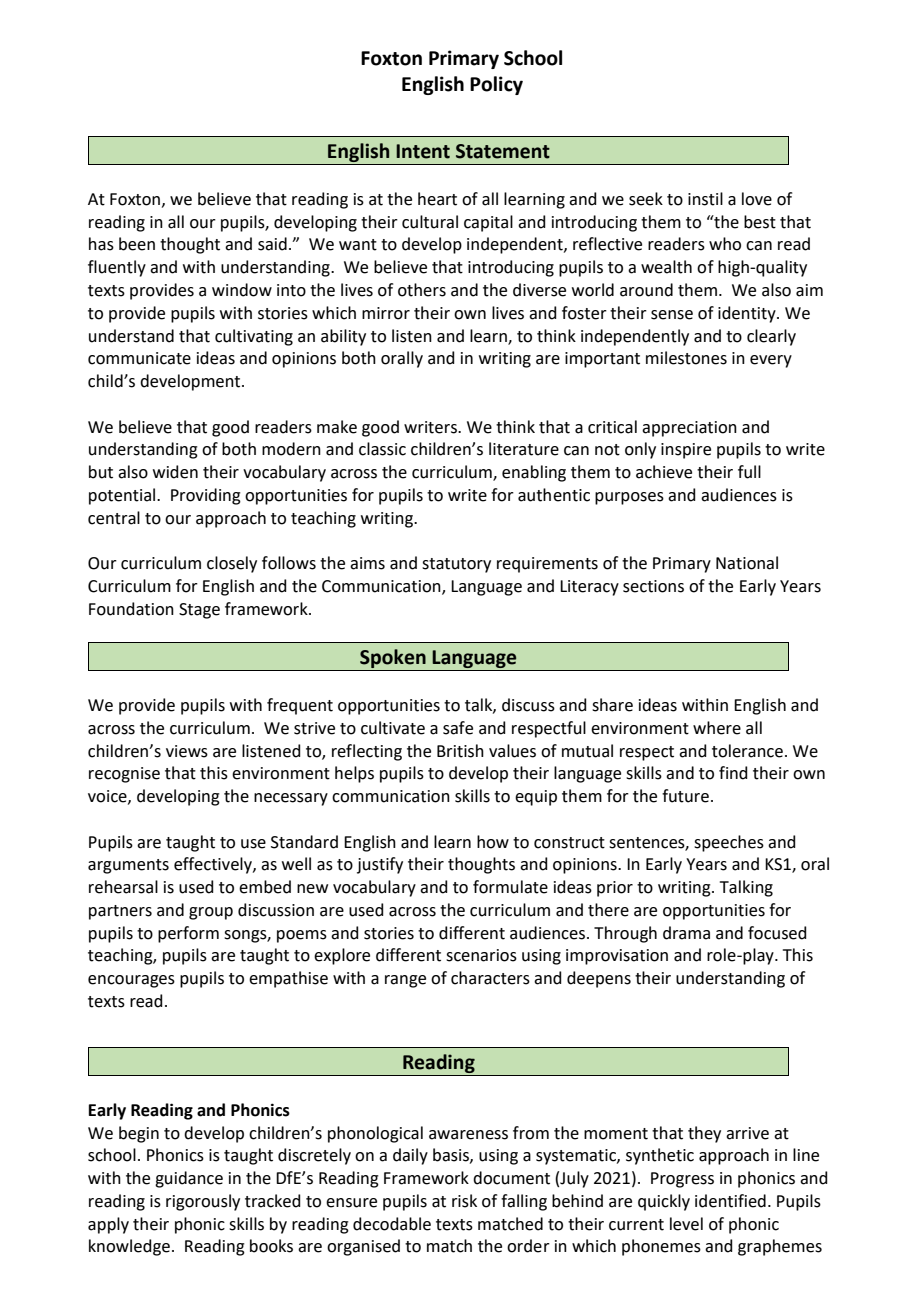 Image resolution: width=924 pixels, height=1308 pixels. I want to click on risk, so click(464, 1201).
